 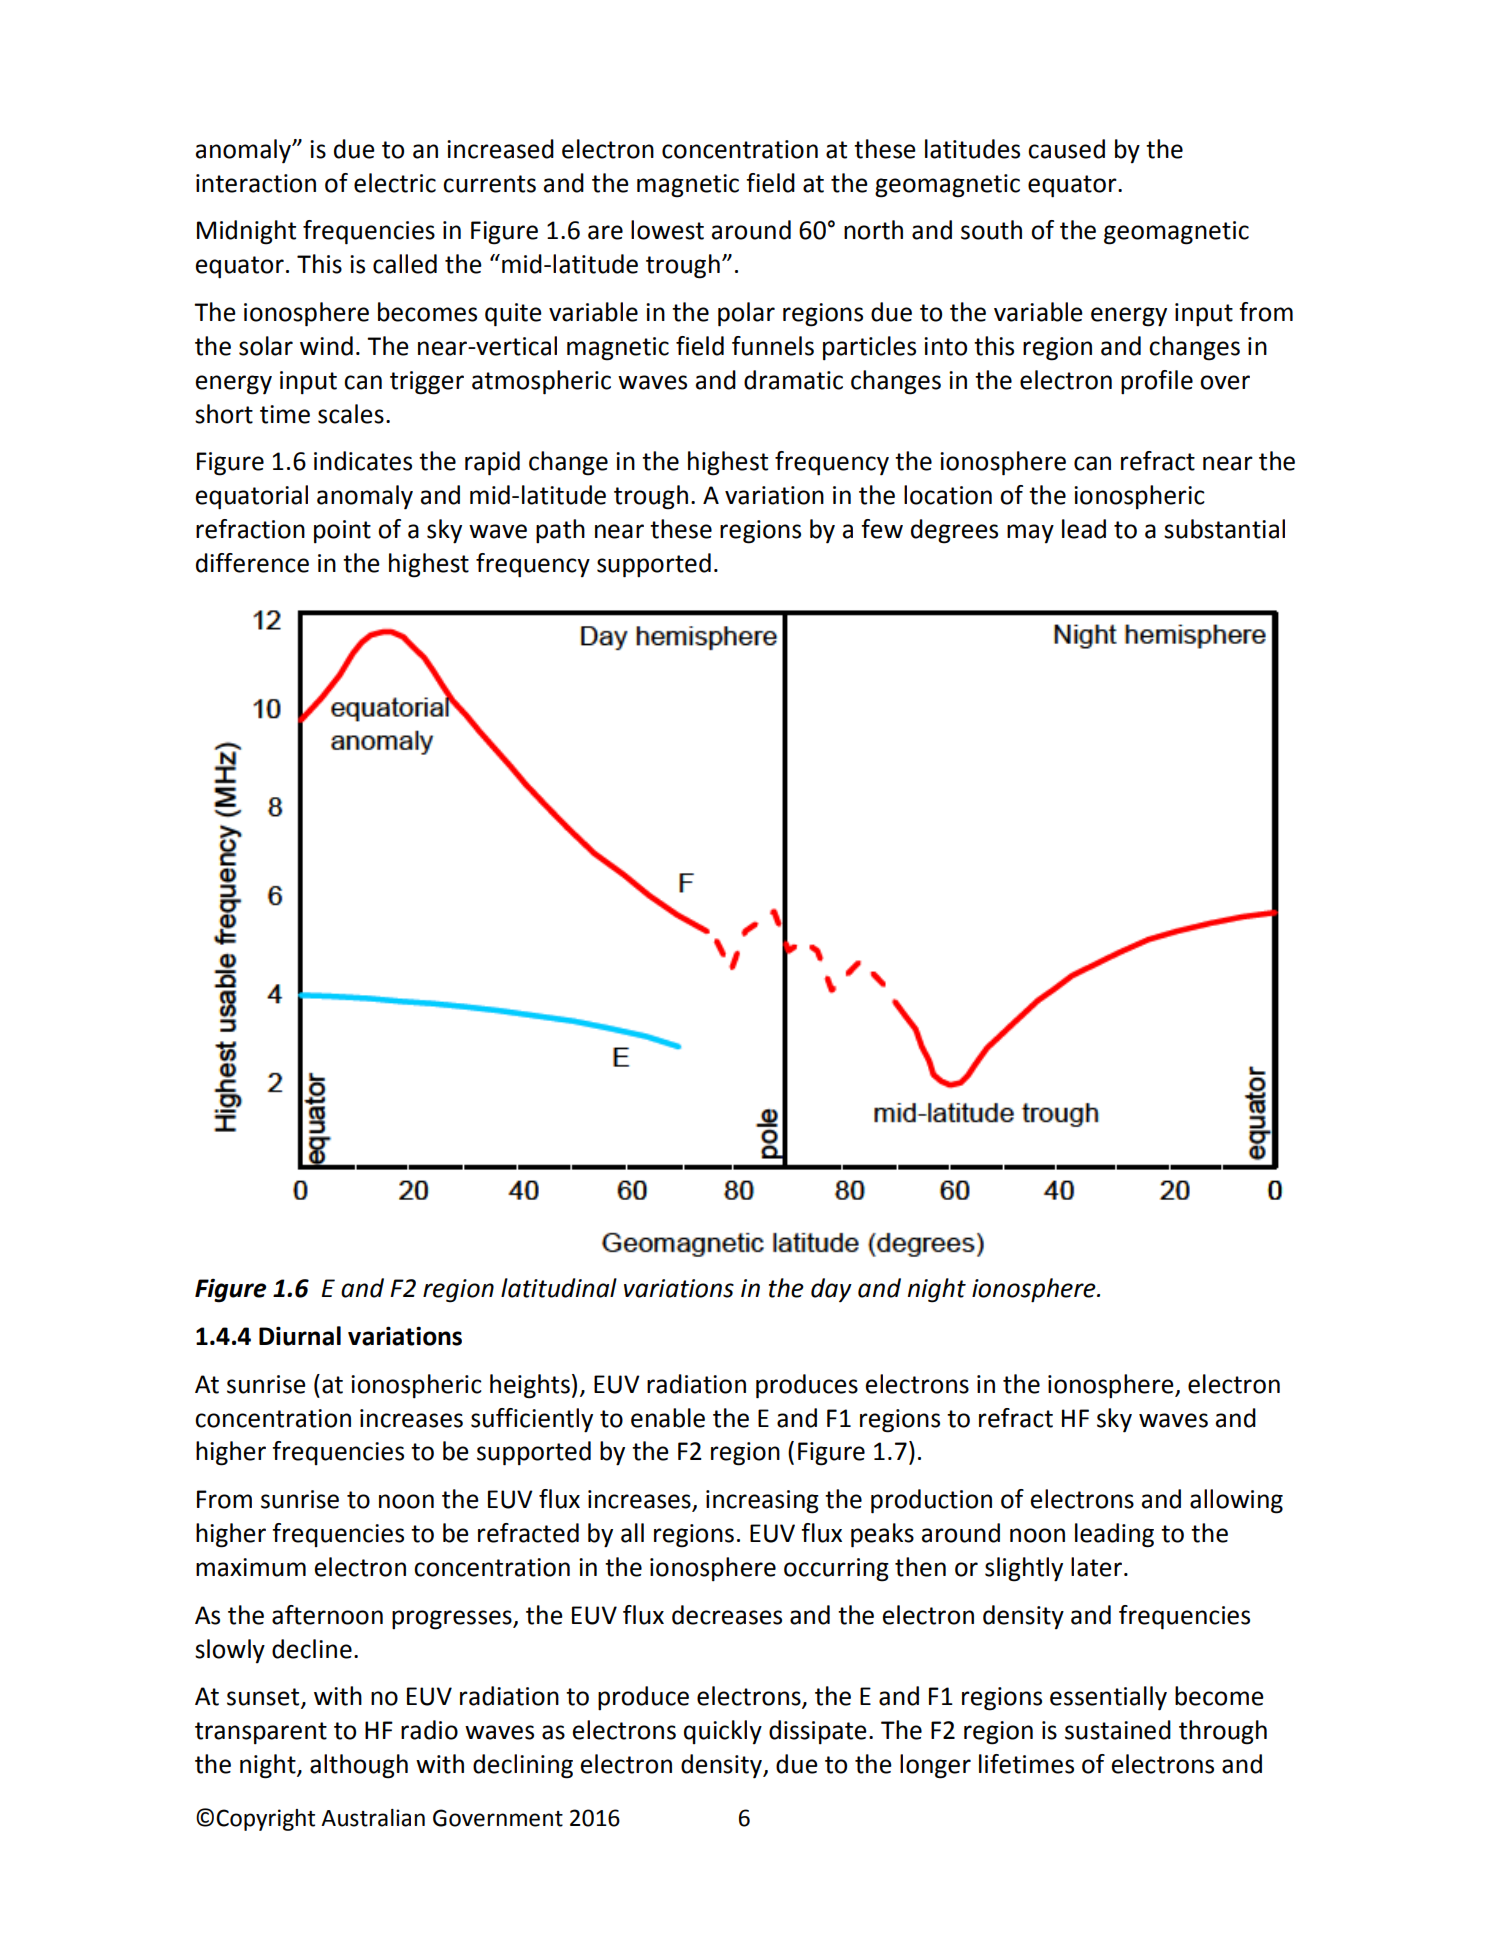 I want to click on day, so click(x=831, y=1290).
